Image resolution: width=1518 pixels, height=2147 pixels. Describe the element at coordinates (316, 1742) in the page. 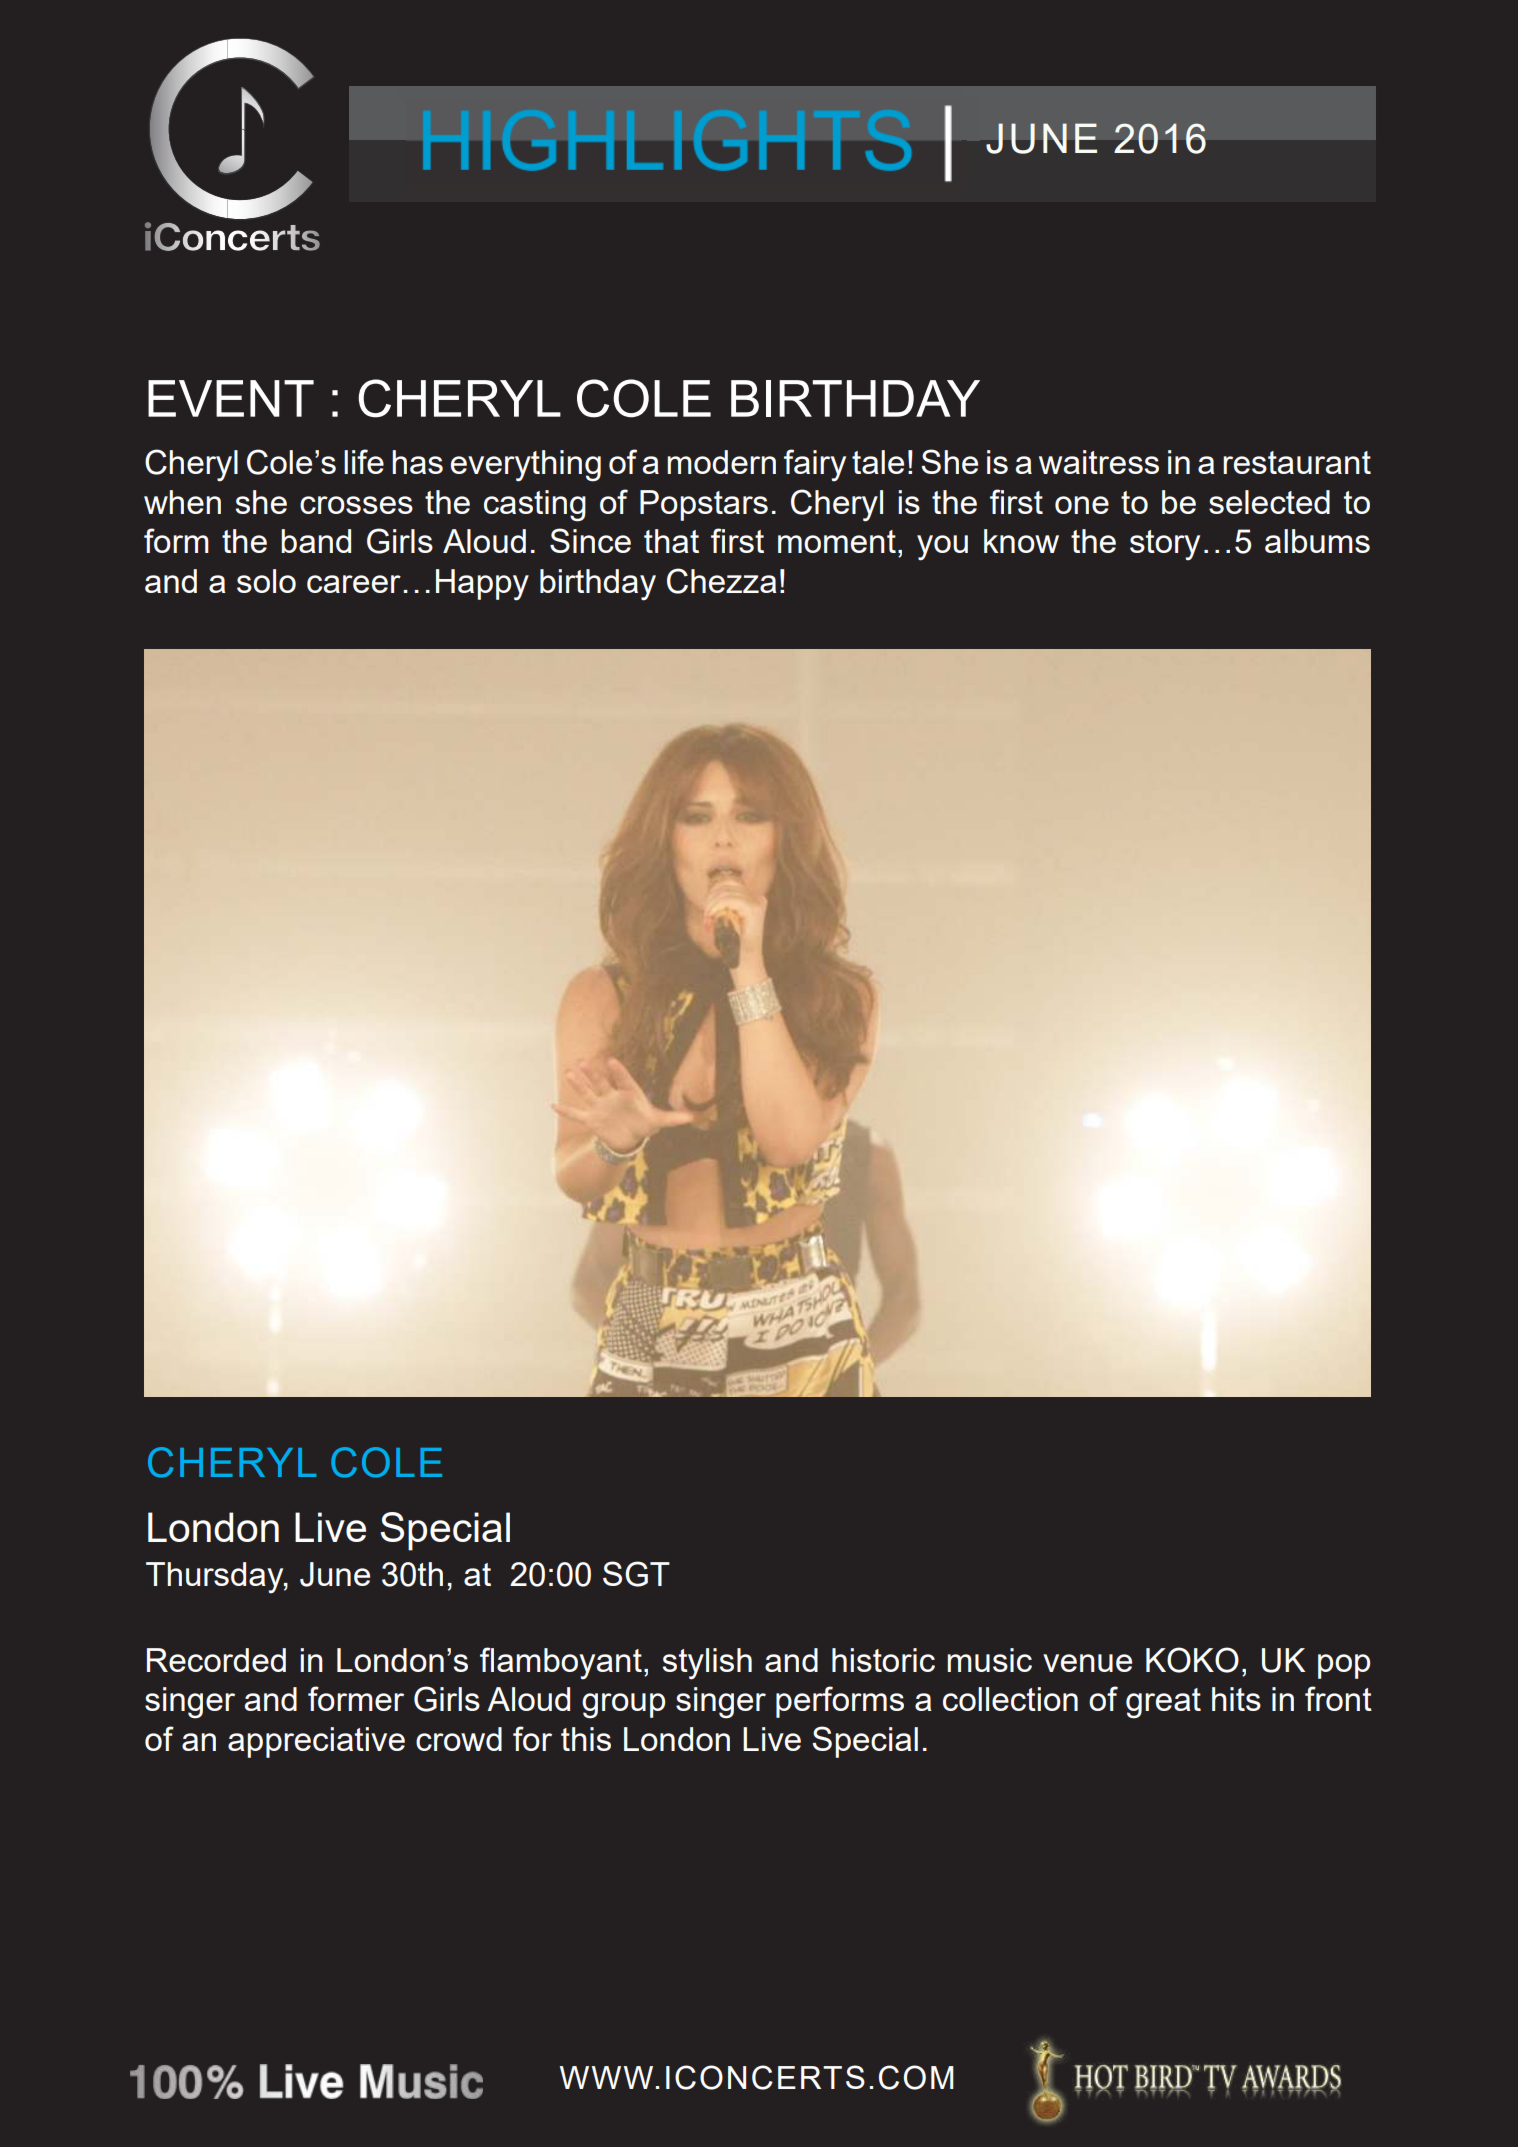

I see `appreciative` at that location.
